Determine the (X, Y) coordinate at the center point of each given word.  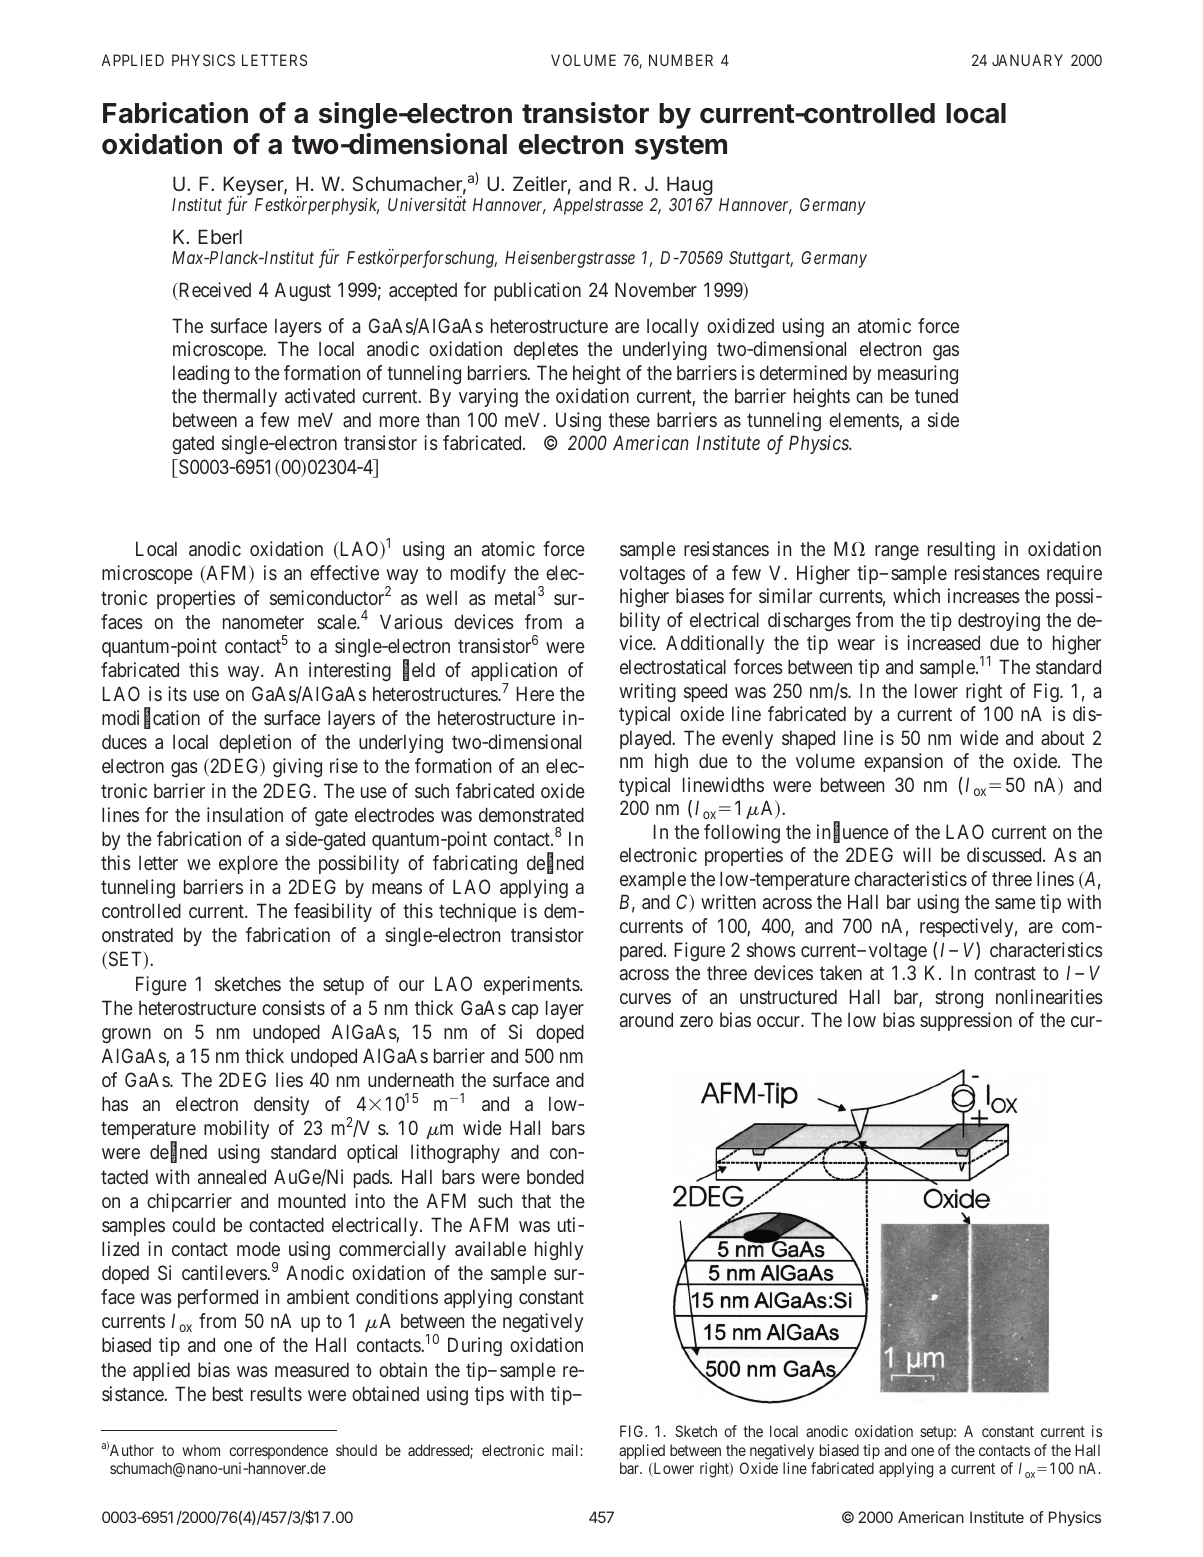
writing (647, 692)
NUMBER (681, 60)
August (303, 291)
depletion (255, 743)
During (475, 1346)
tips (489, 1395)
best (228, 1393)
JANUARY (1027, 60)
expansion (903, 762)
